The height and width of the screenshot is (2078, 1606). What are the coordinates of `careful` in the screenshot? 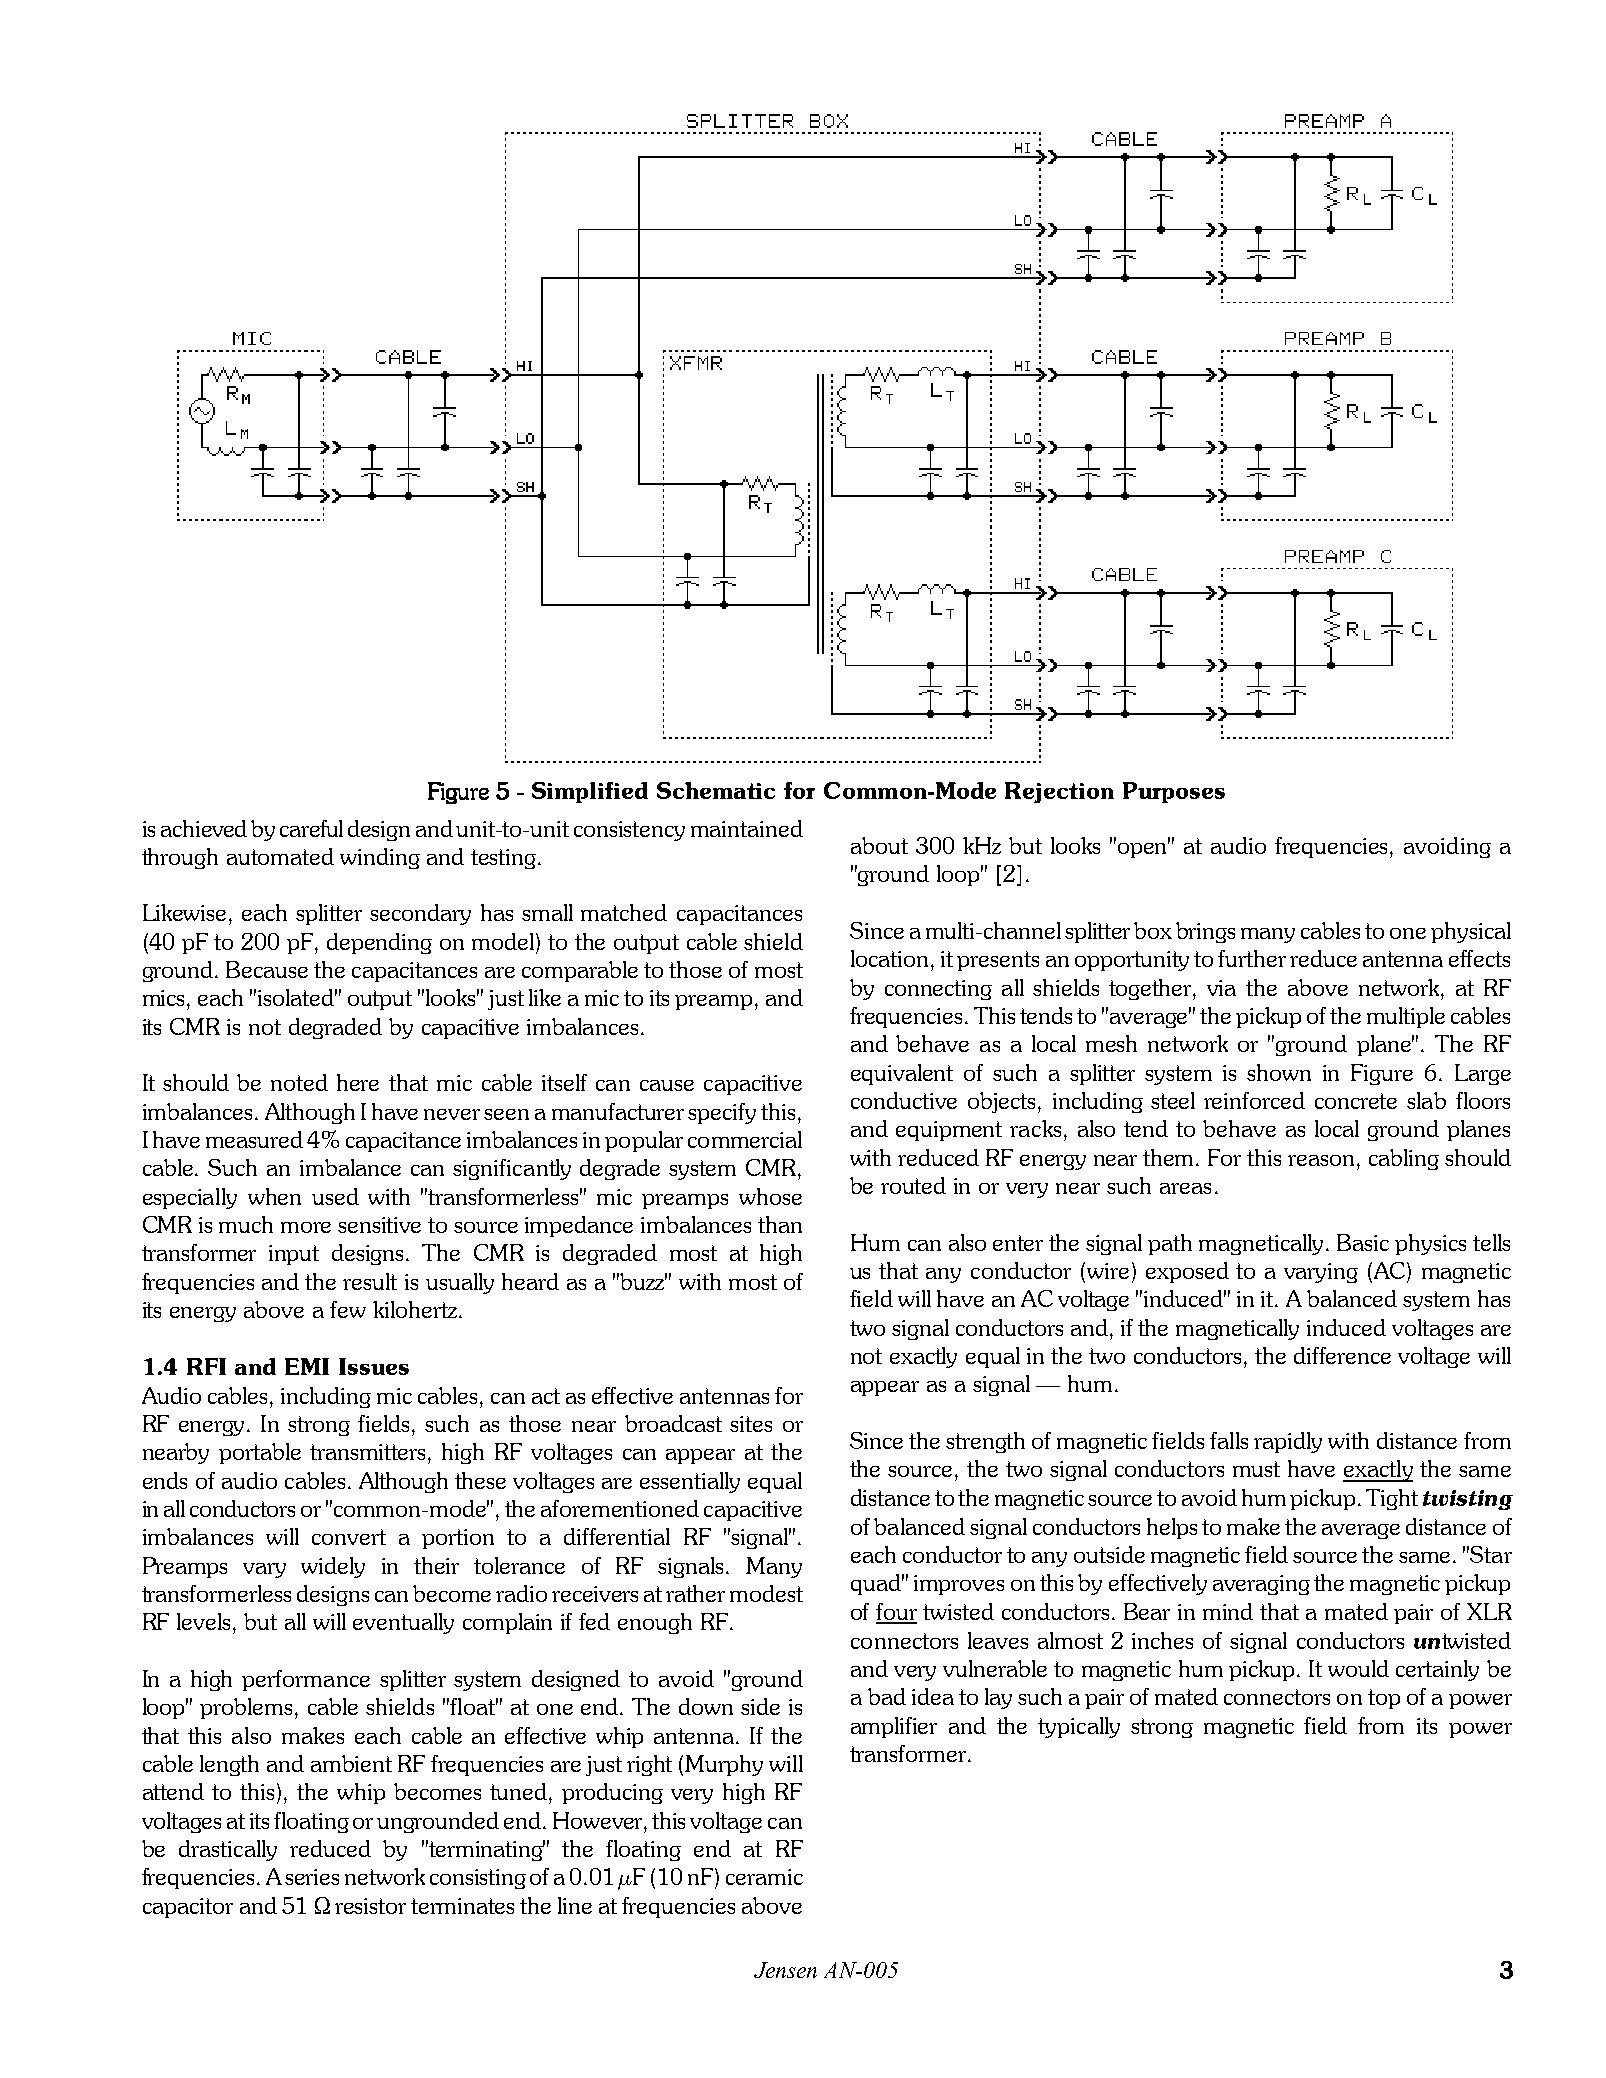 It's located at (311, 828).
